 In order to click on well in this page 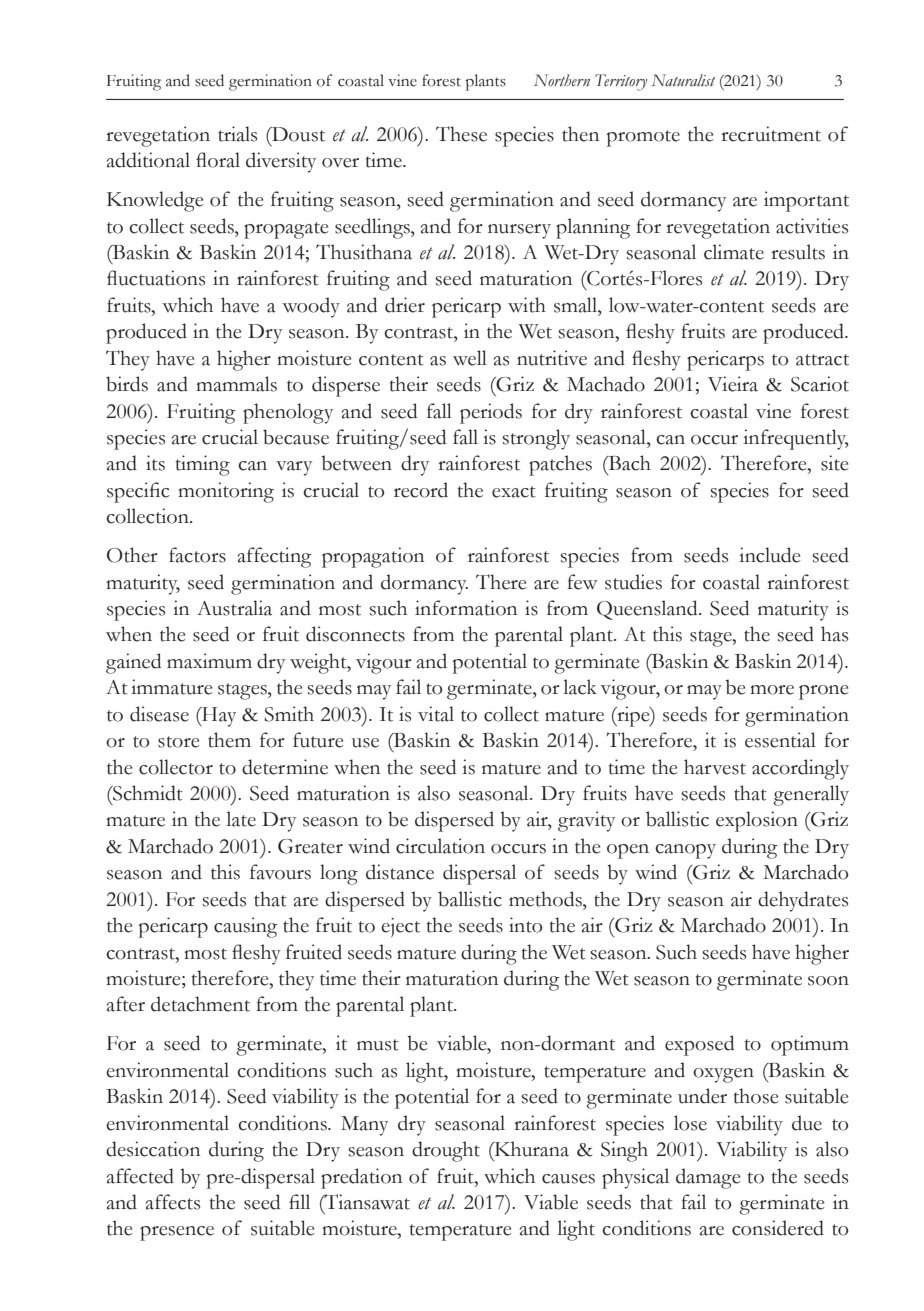, I will do `click(470, 358)`.
